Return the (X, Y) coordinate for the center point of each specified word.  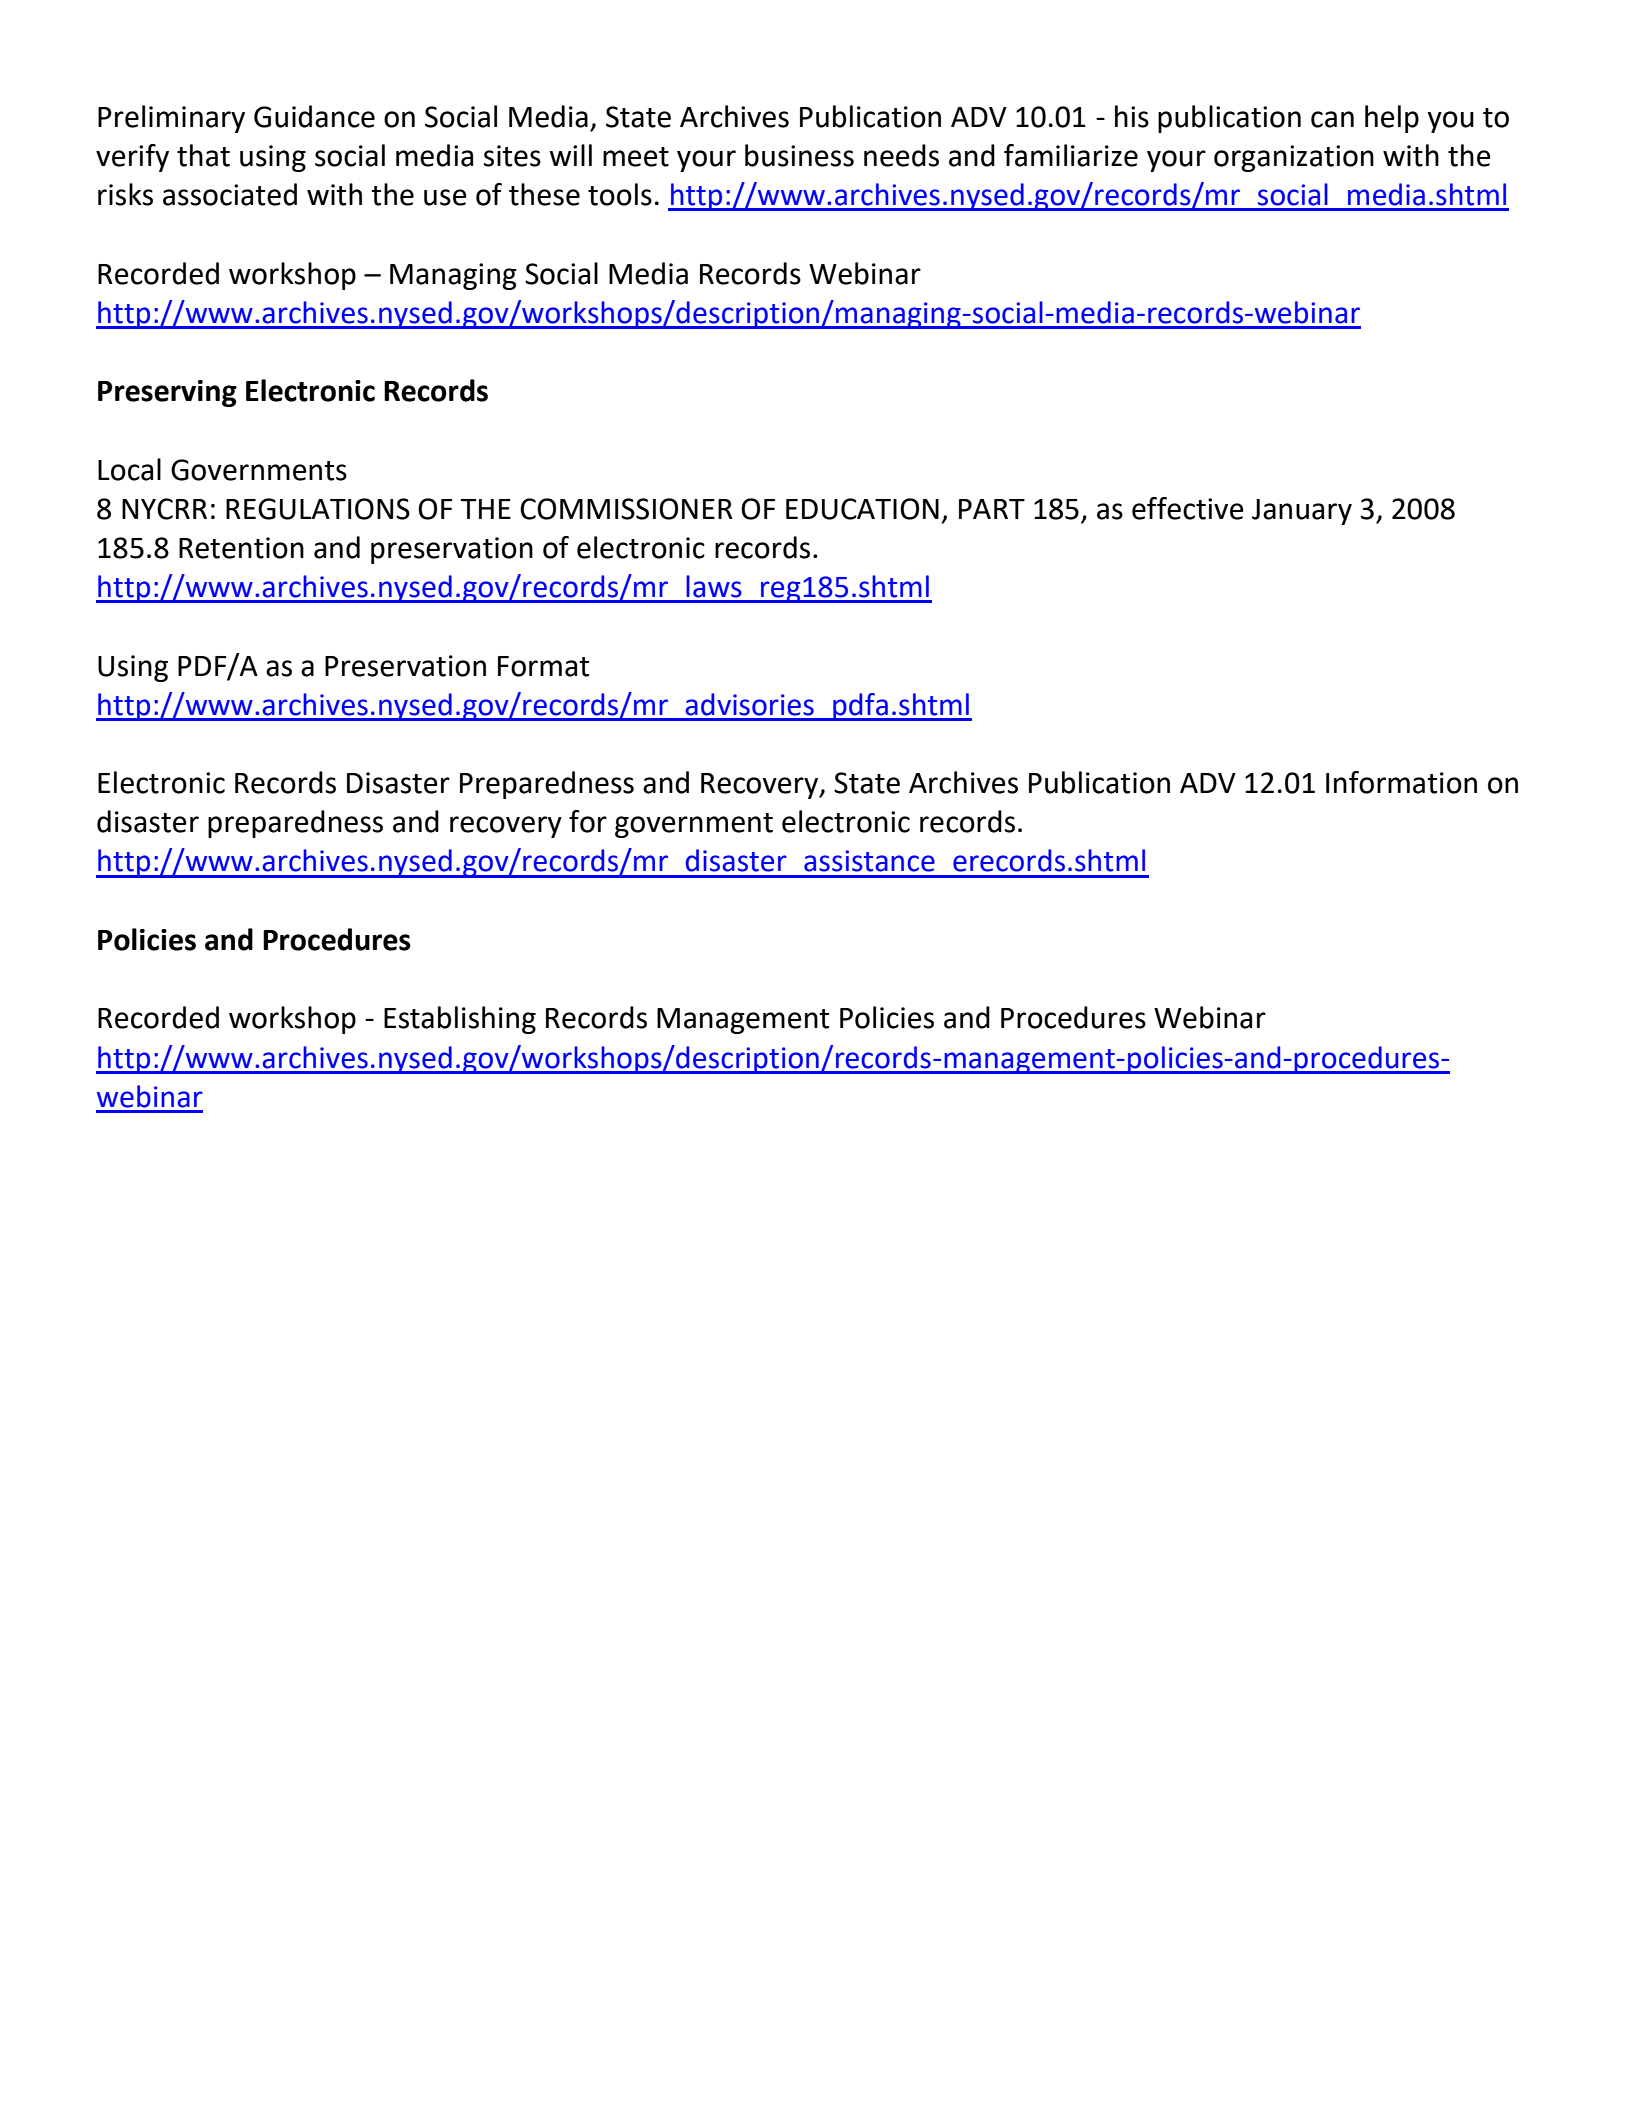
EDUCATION (862, 509)
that (203, 155)
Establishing (460, 1020)
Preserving (167, 393)
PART (992, 509)
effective (1188, 508)
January (1302, 512)
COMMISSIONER (626, 509)
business (799, 155)
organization (1294, 158)
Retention (241, 548)
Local (129, 469)
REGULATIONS (318, 509)
